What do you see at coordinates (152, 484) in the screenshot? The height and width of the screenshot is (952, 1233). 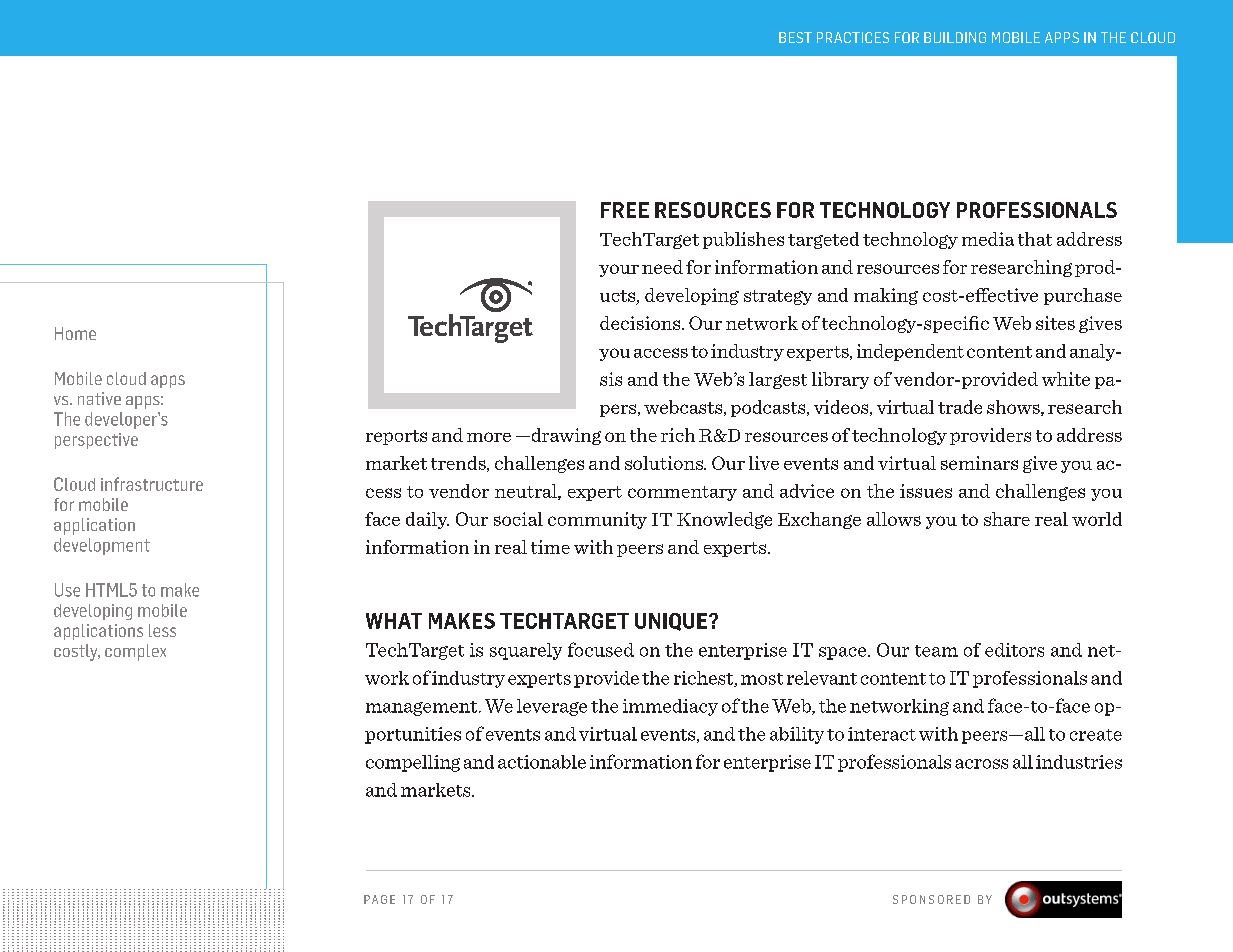 I see `infrastructure` at bounding box center [152, 484].
